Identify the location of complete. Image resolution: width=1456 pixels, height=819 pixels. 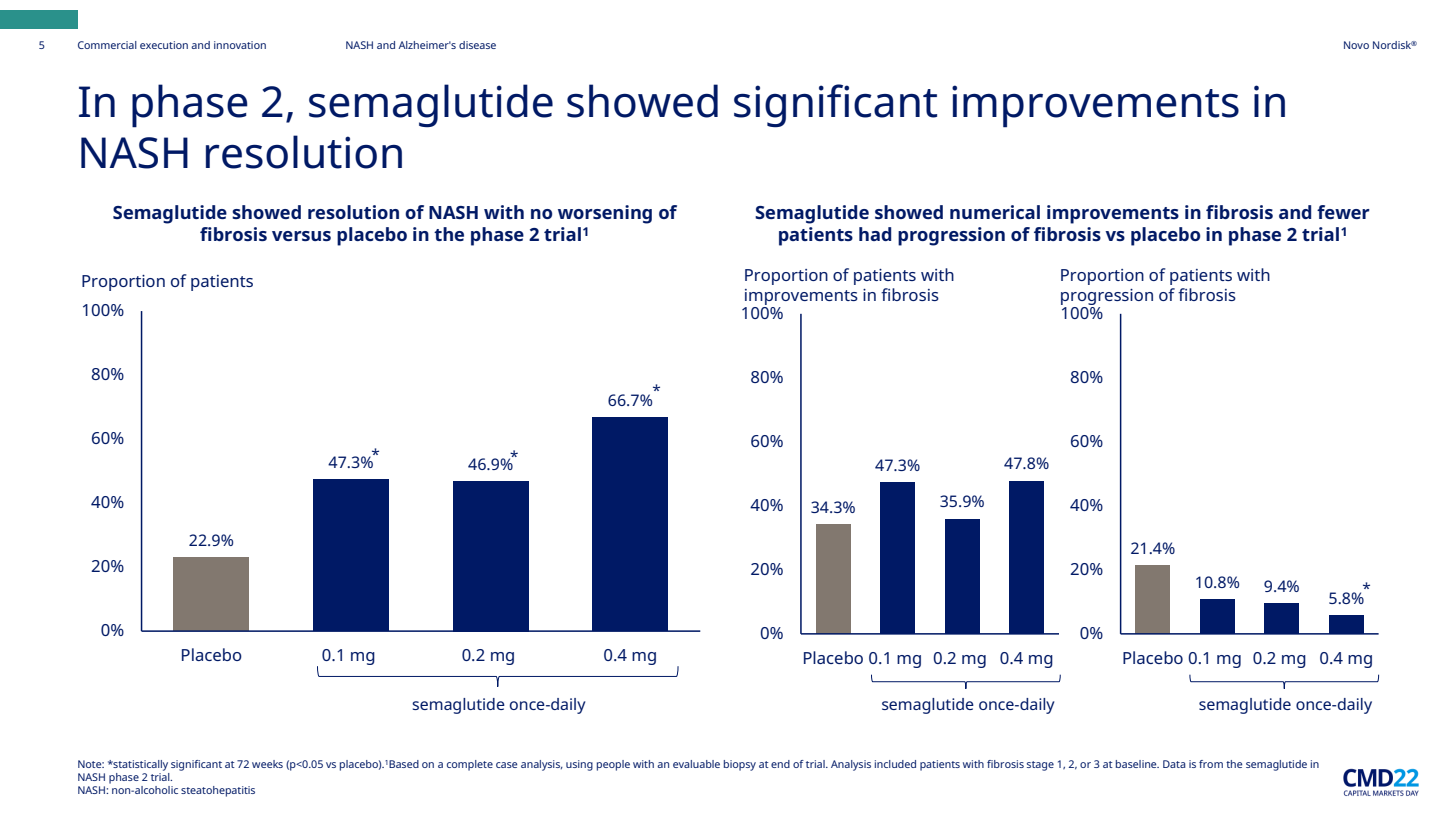
(470, 765).
